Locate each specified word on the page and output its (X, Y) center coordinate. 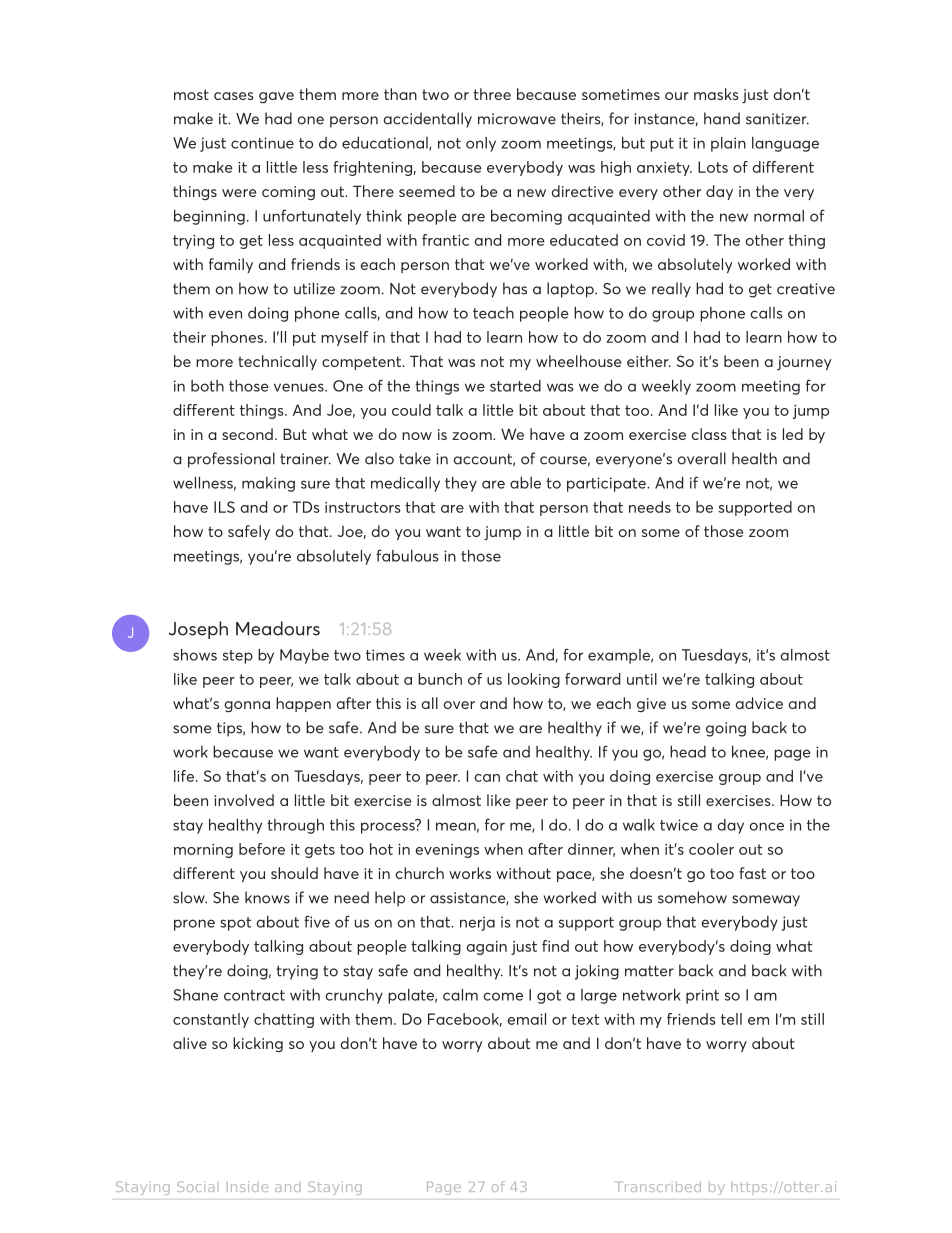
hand (722, 118)
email (527, 1019)
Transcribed (659, 1186)
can (487, 778)
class (709, 434)
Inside (247, 1186)
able (525, 483)
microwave (517, 119)
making (268, 484)
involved (244, 800)
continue (262, 143)
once (766, 826)
